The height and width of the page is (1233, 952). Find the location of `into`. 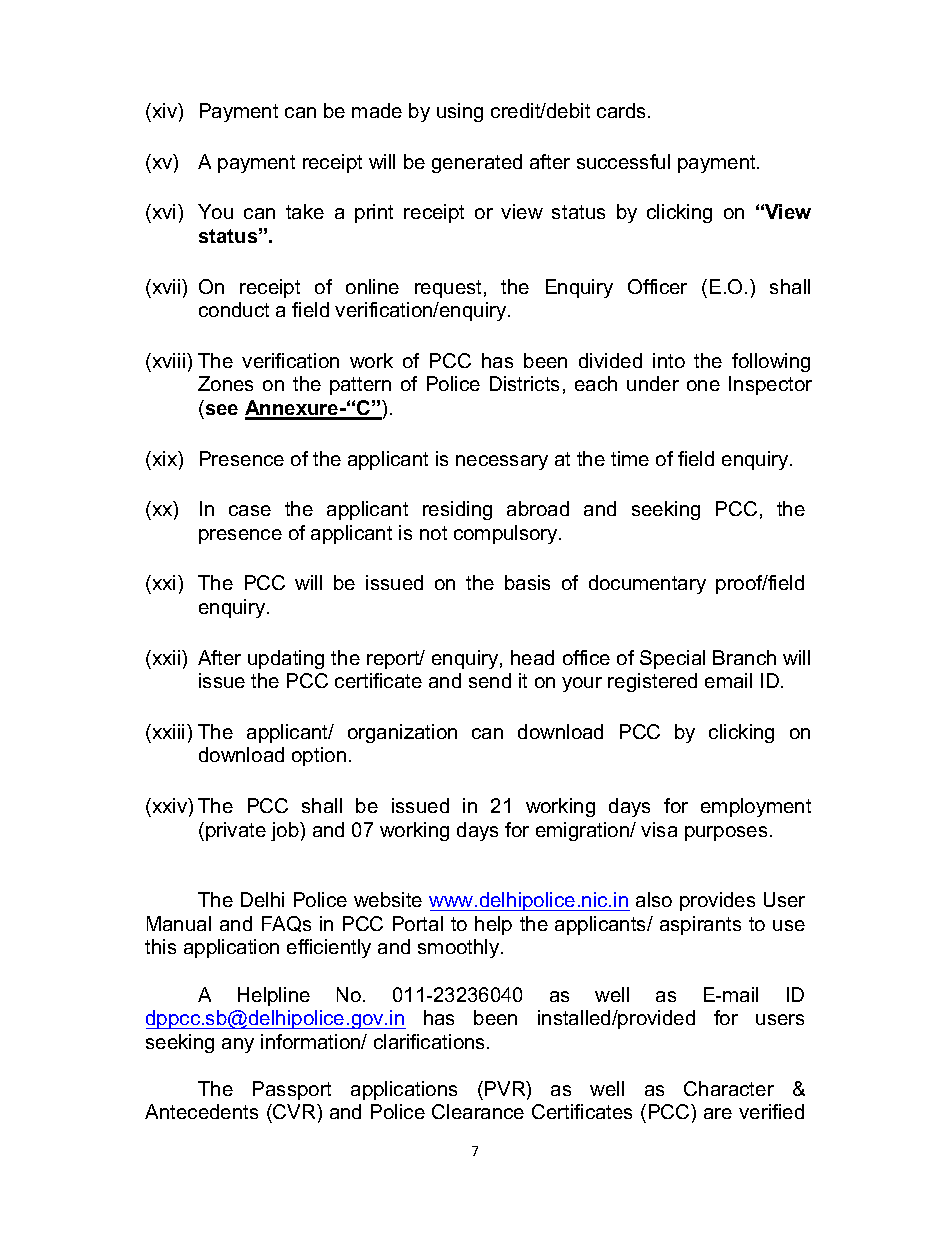

into is located at coordinates (669, 360).
